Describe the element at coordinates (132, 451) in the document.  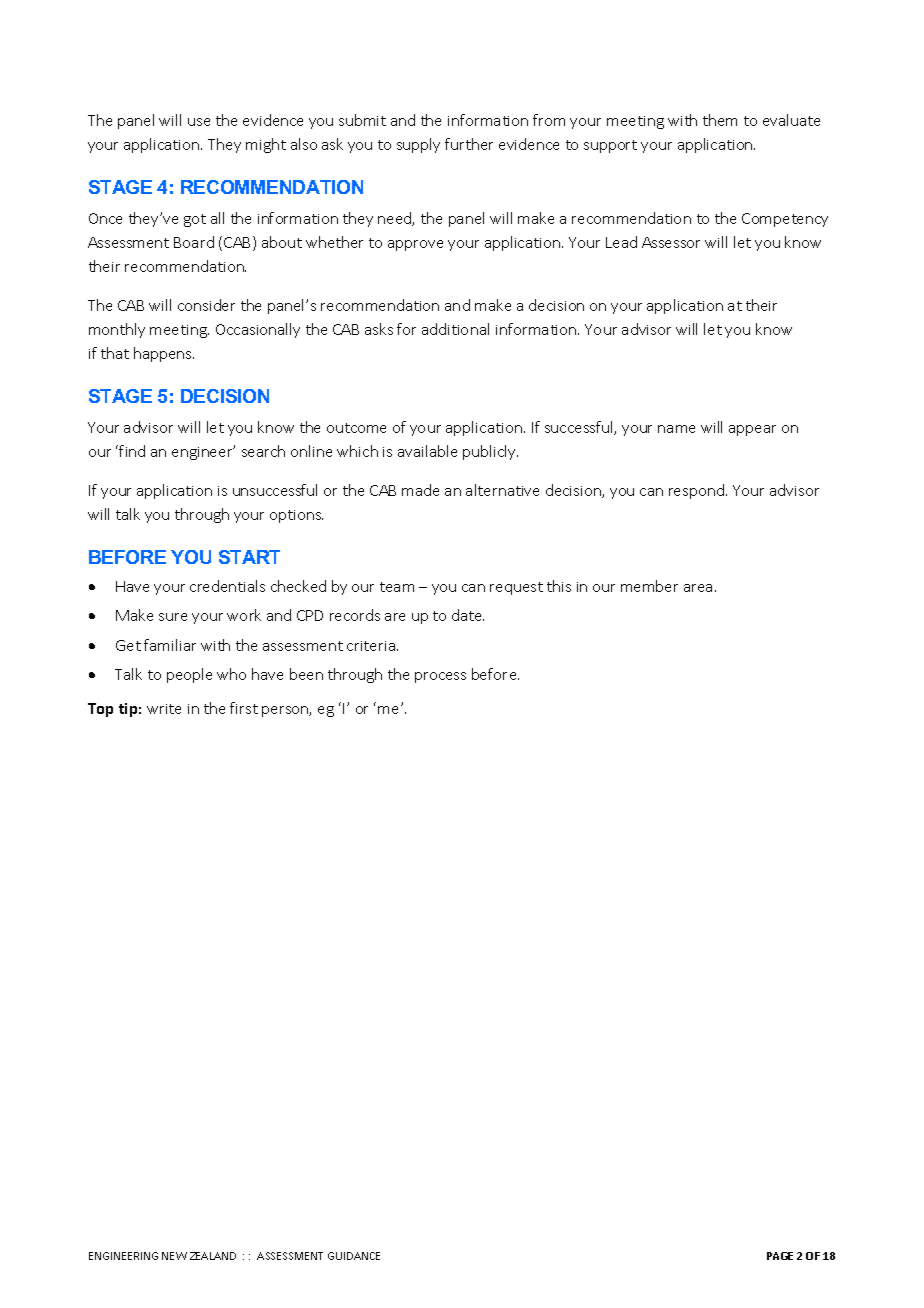
I see `find` at that location.
